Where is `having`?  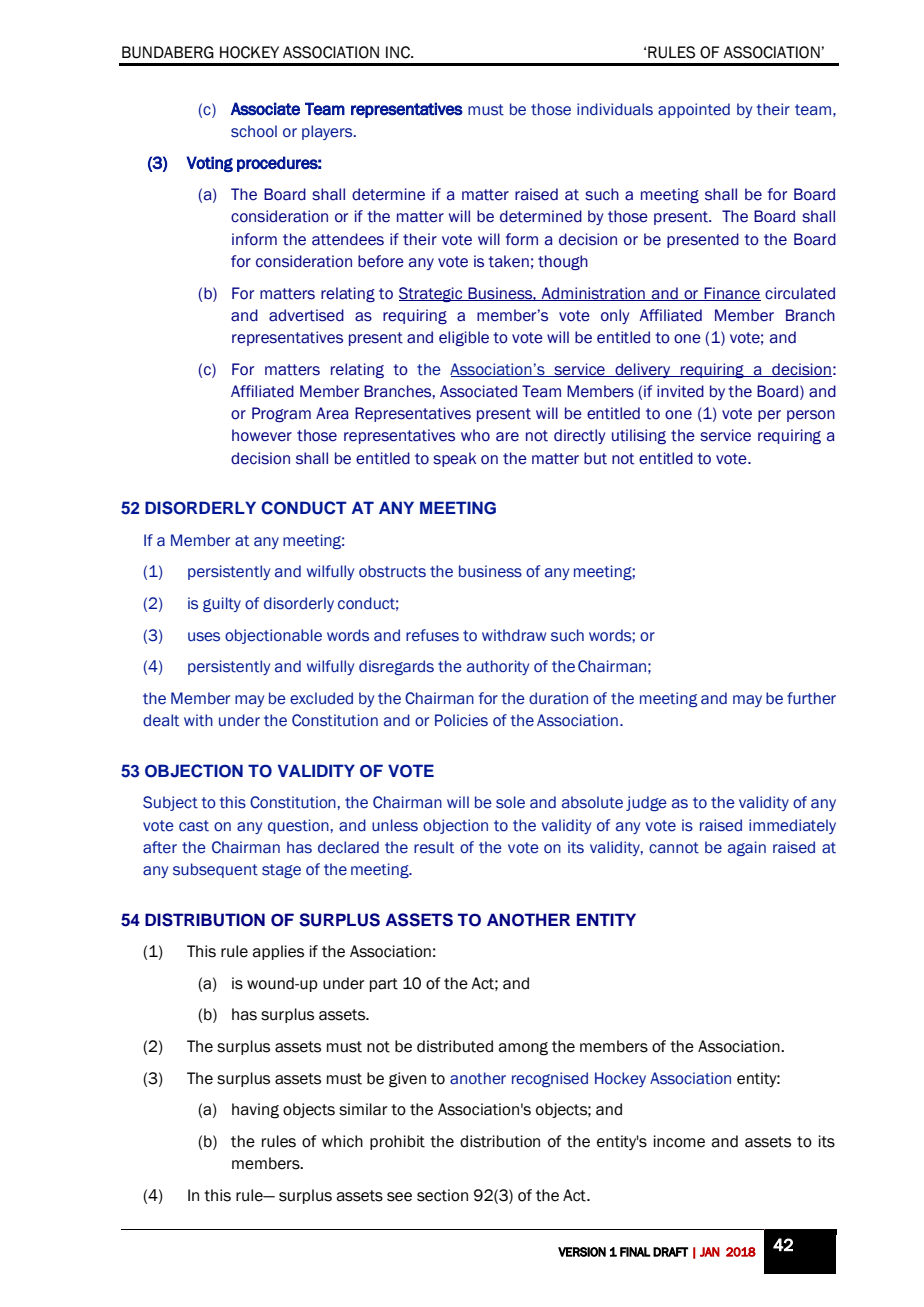
having is located at coordinates (255, 1111).
